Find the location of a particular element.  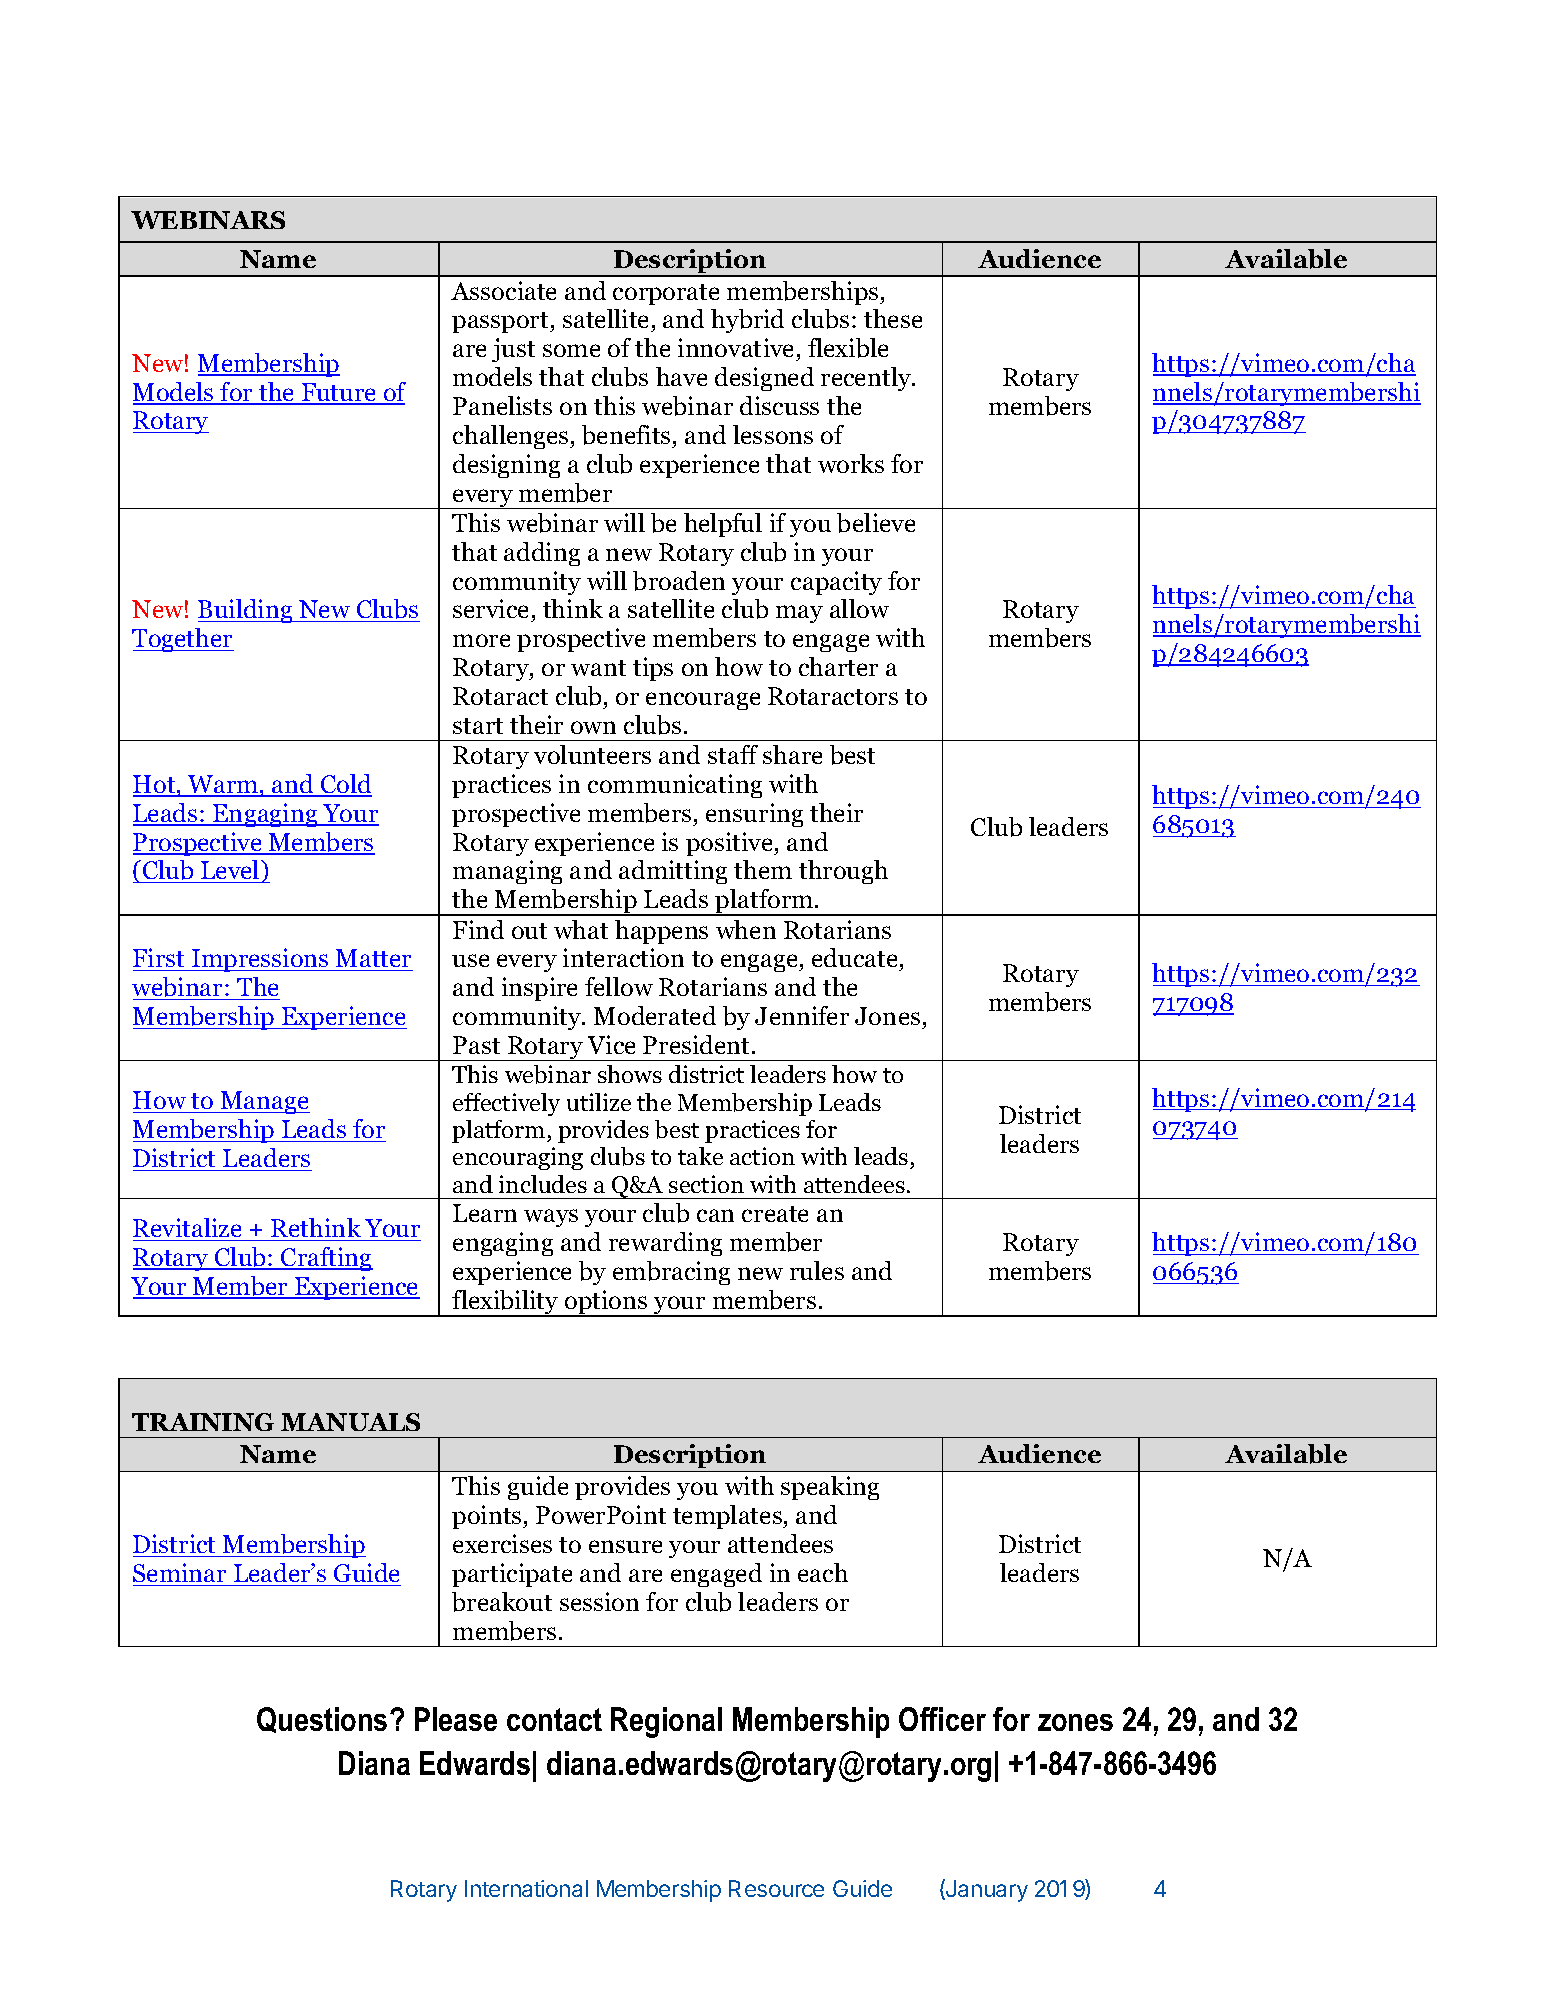

these is located at coordinates (893, 318).
